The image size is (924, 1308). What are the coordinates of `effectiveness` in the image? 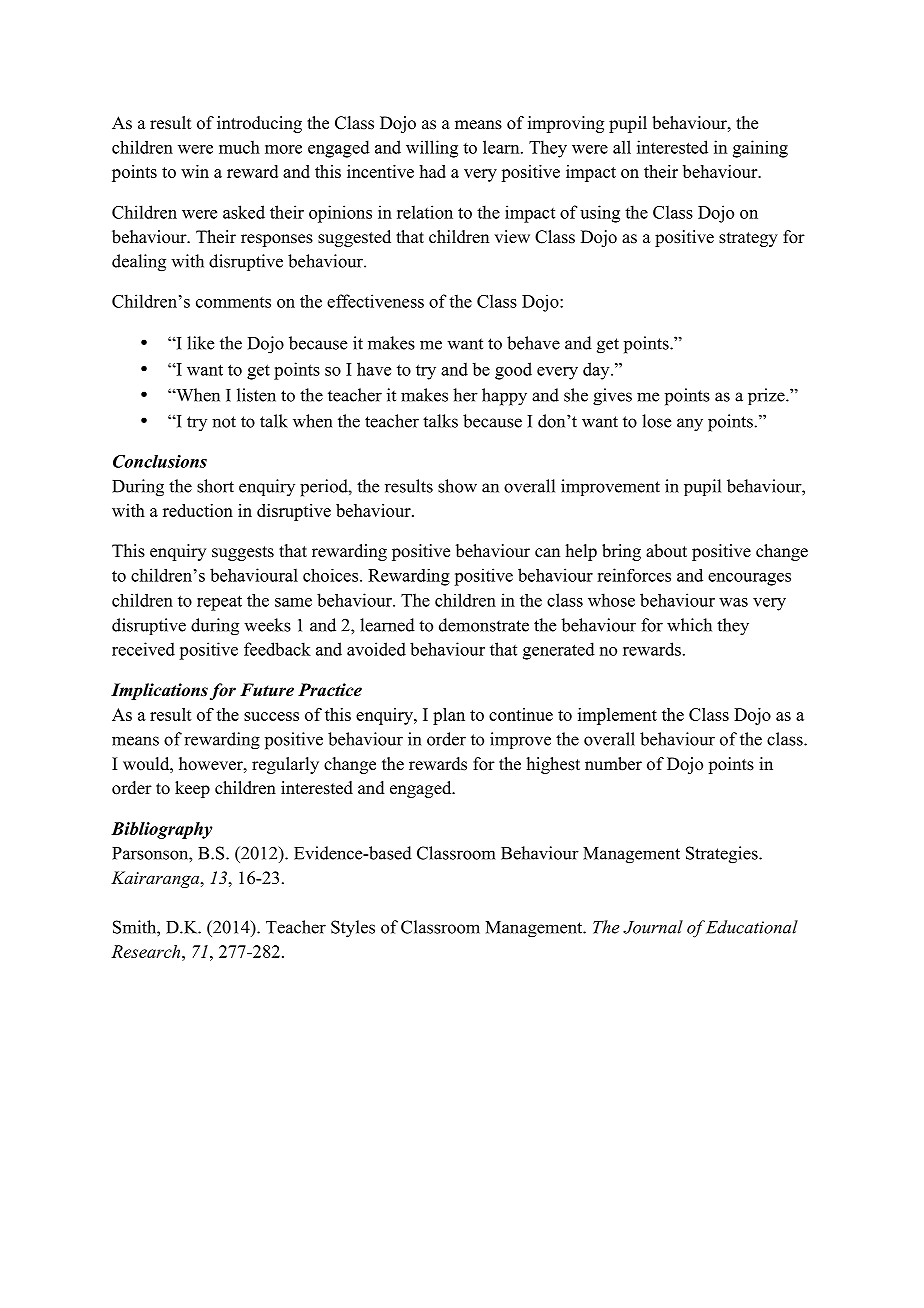 It's located at (375, 301).
